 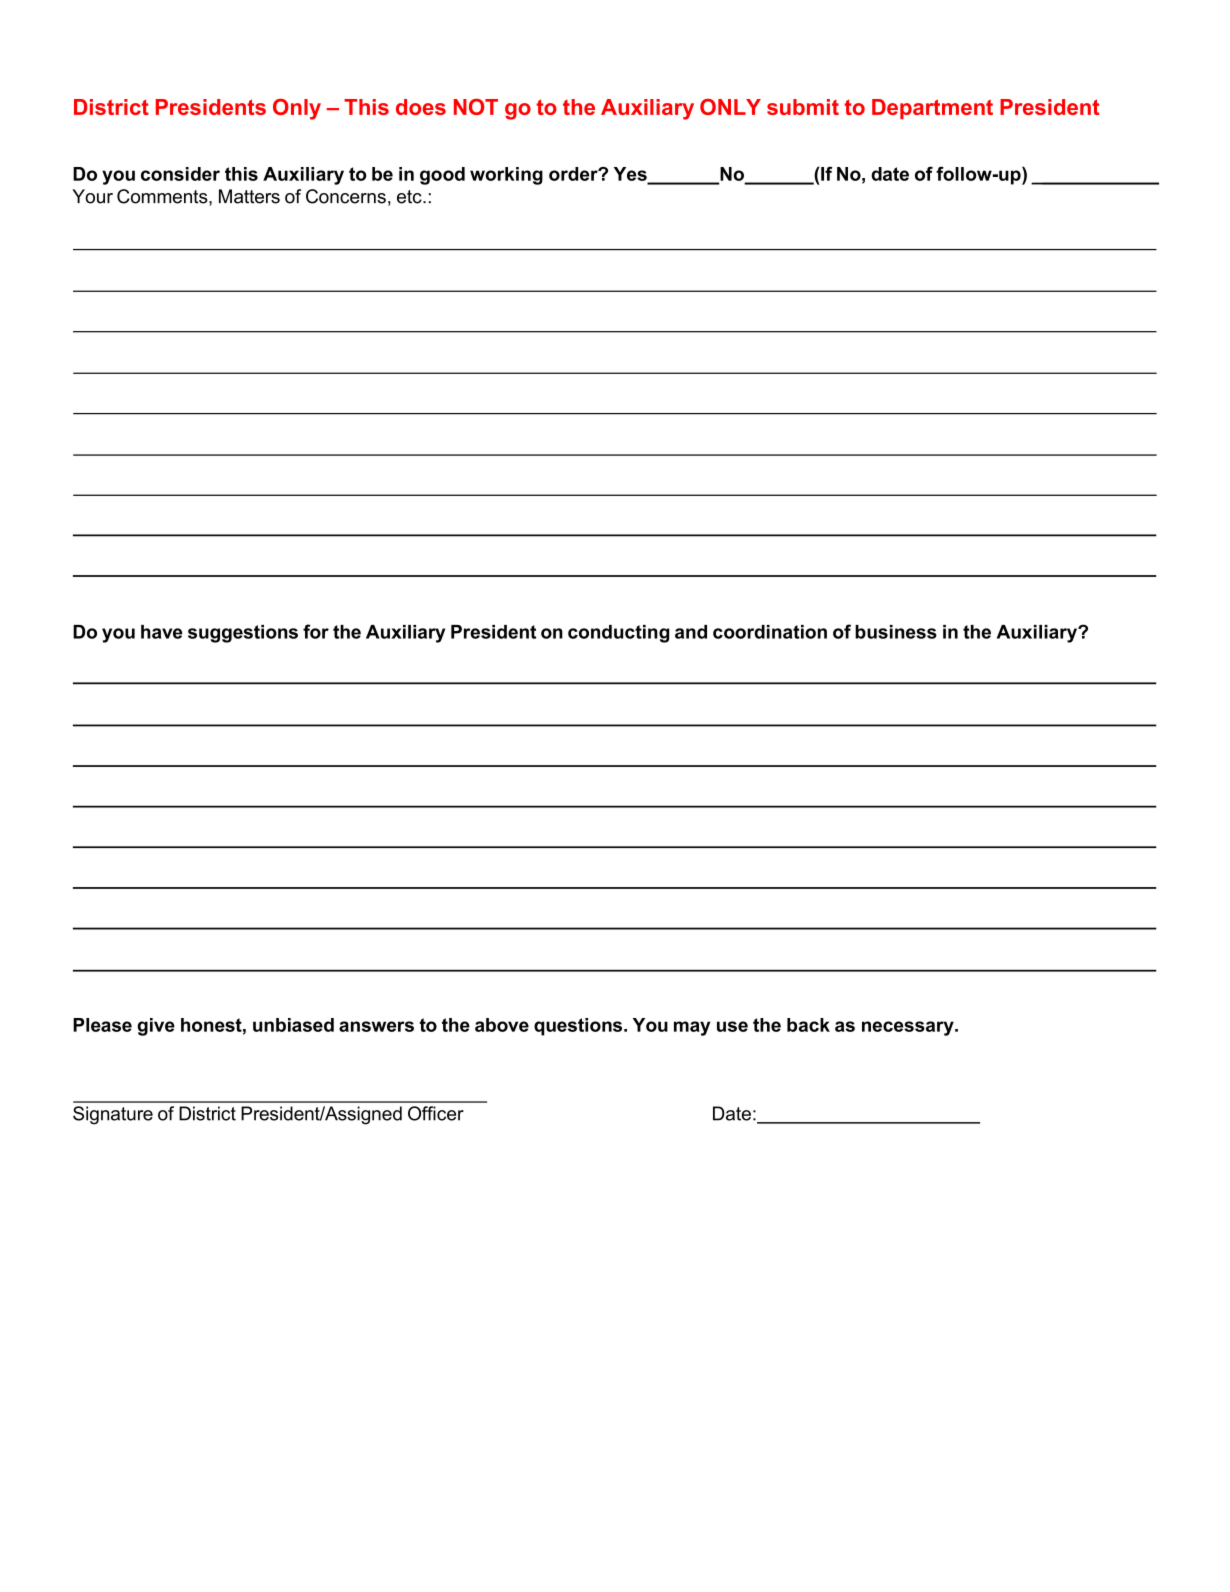 I want to click on Signature, so click(x=113, y=1115).
